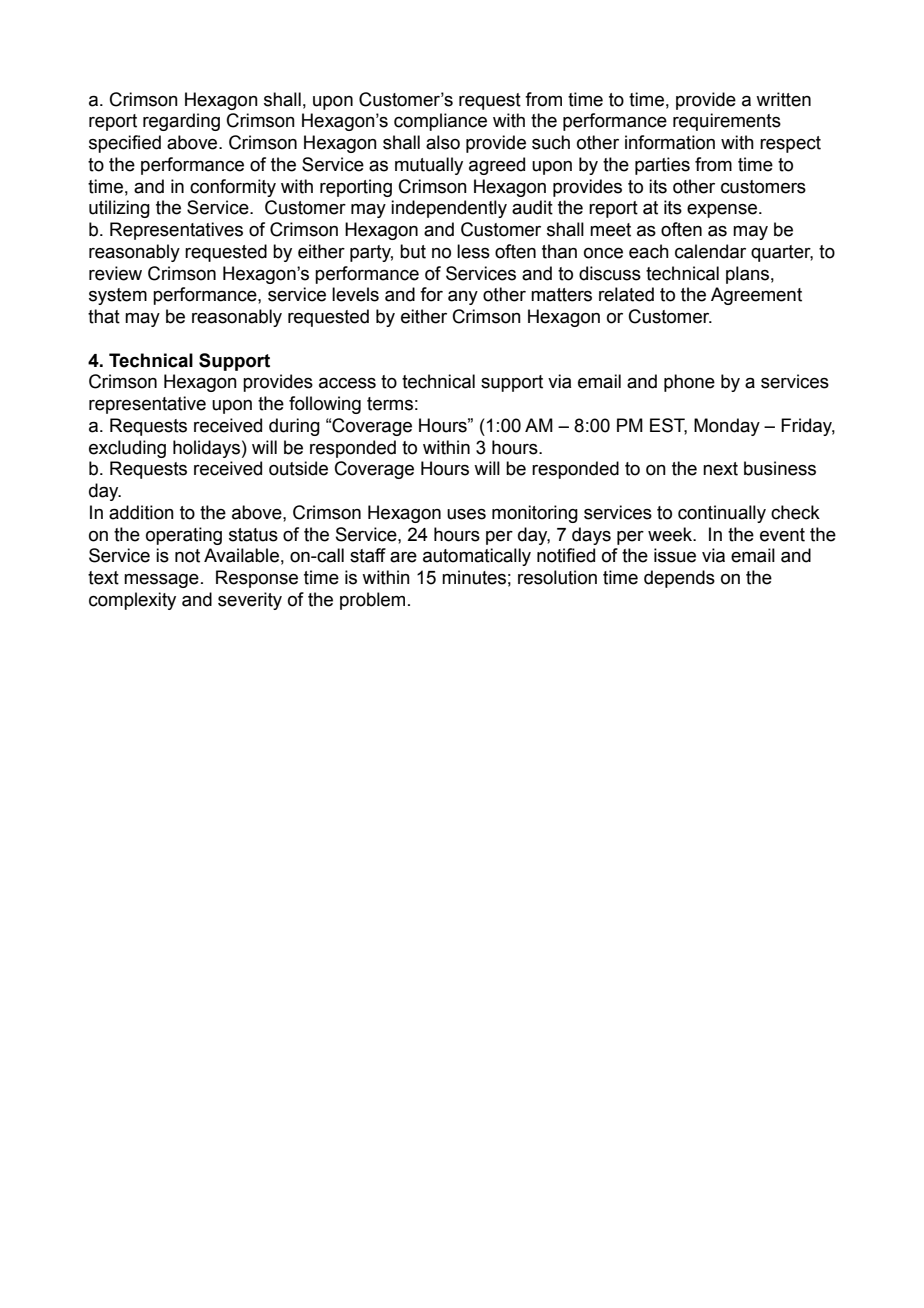 The width and height of the page is (924, 1308). Describe the element at coordinates (440, 122) in the page. I see `compliance` at that location.
